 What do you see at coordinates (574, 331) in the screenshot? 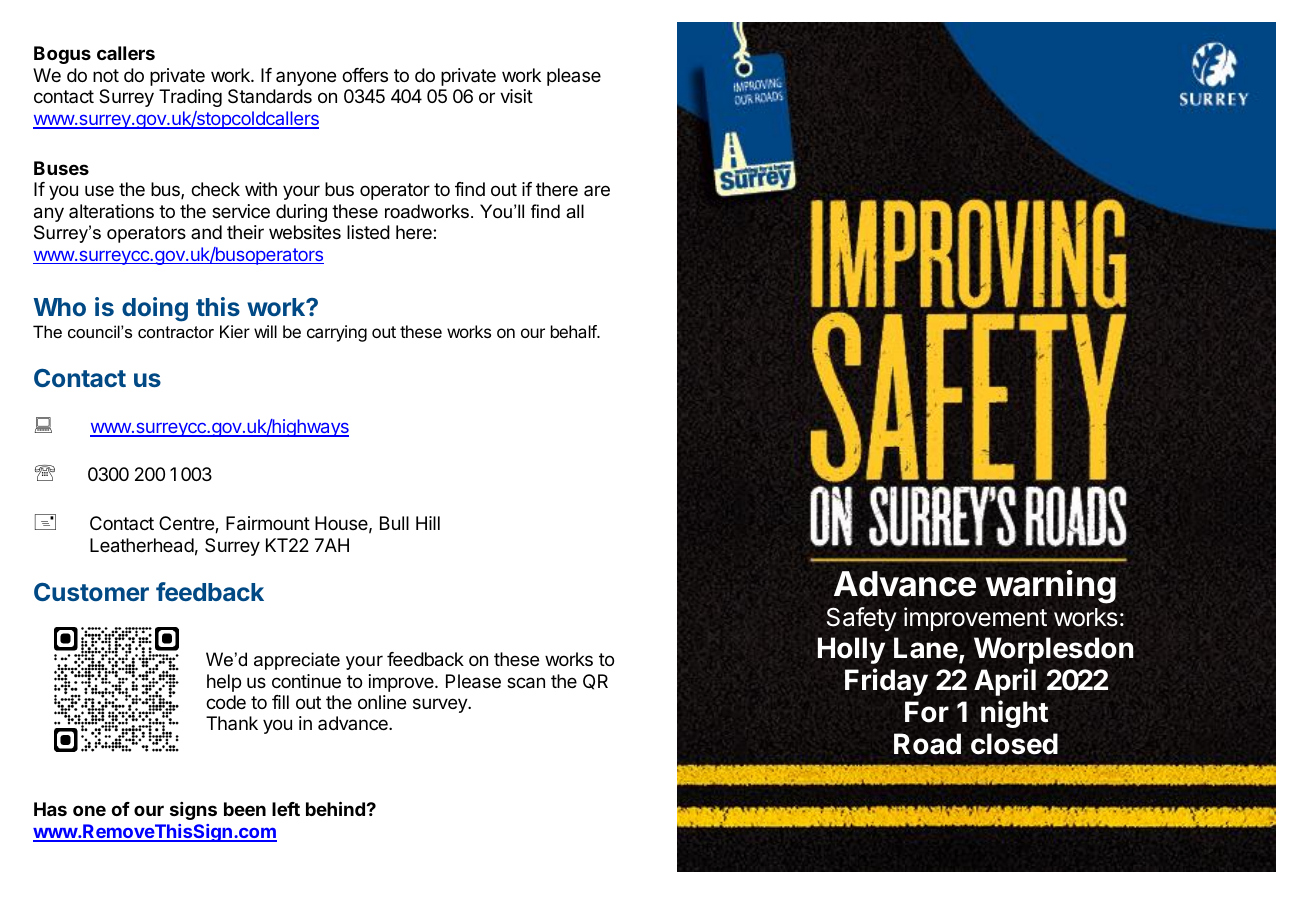
I see `behalf` at bounding box center [574, 331].
